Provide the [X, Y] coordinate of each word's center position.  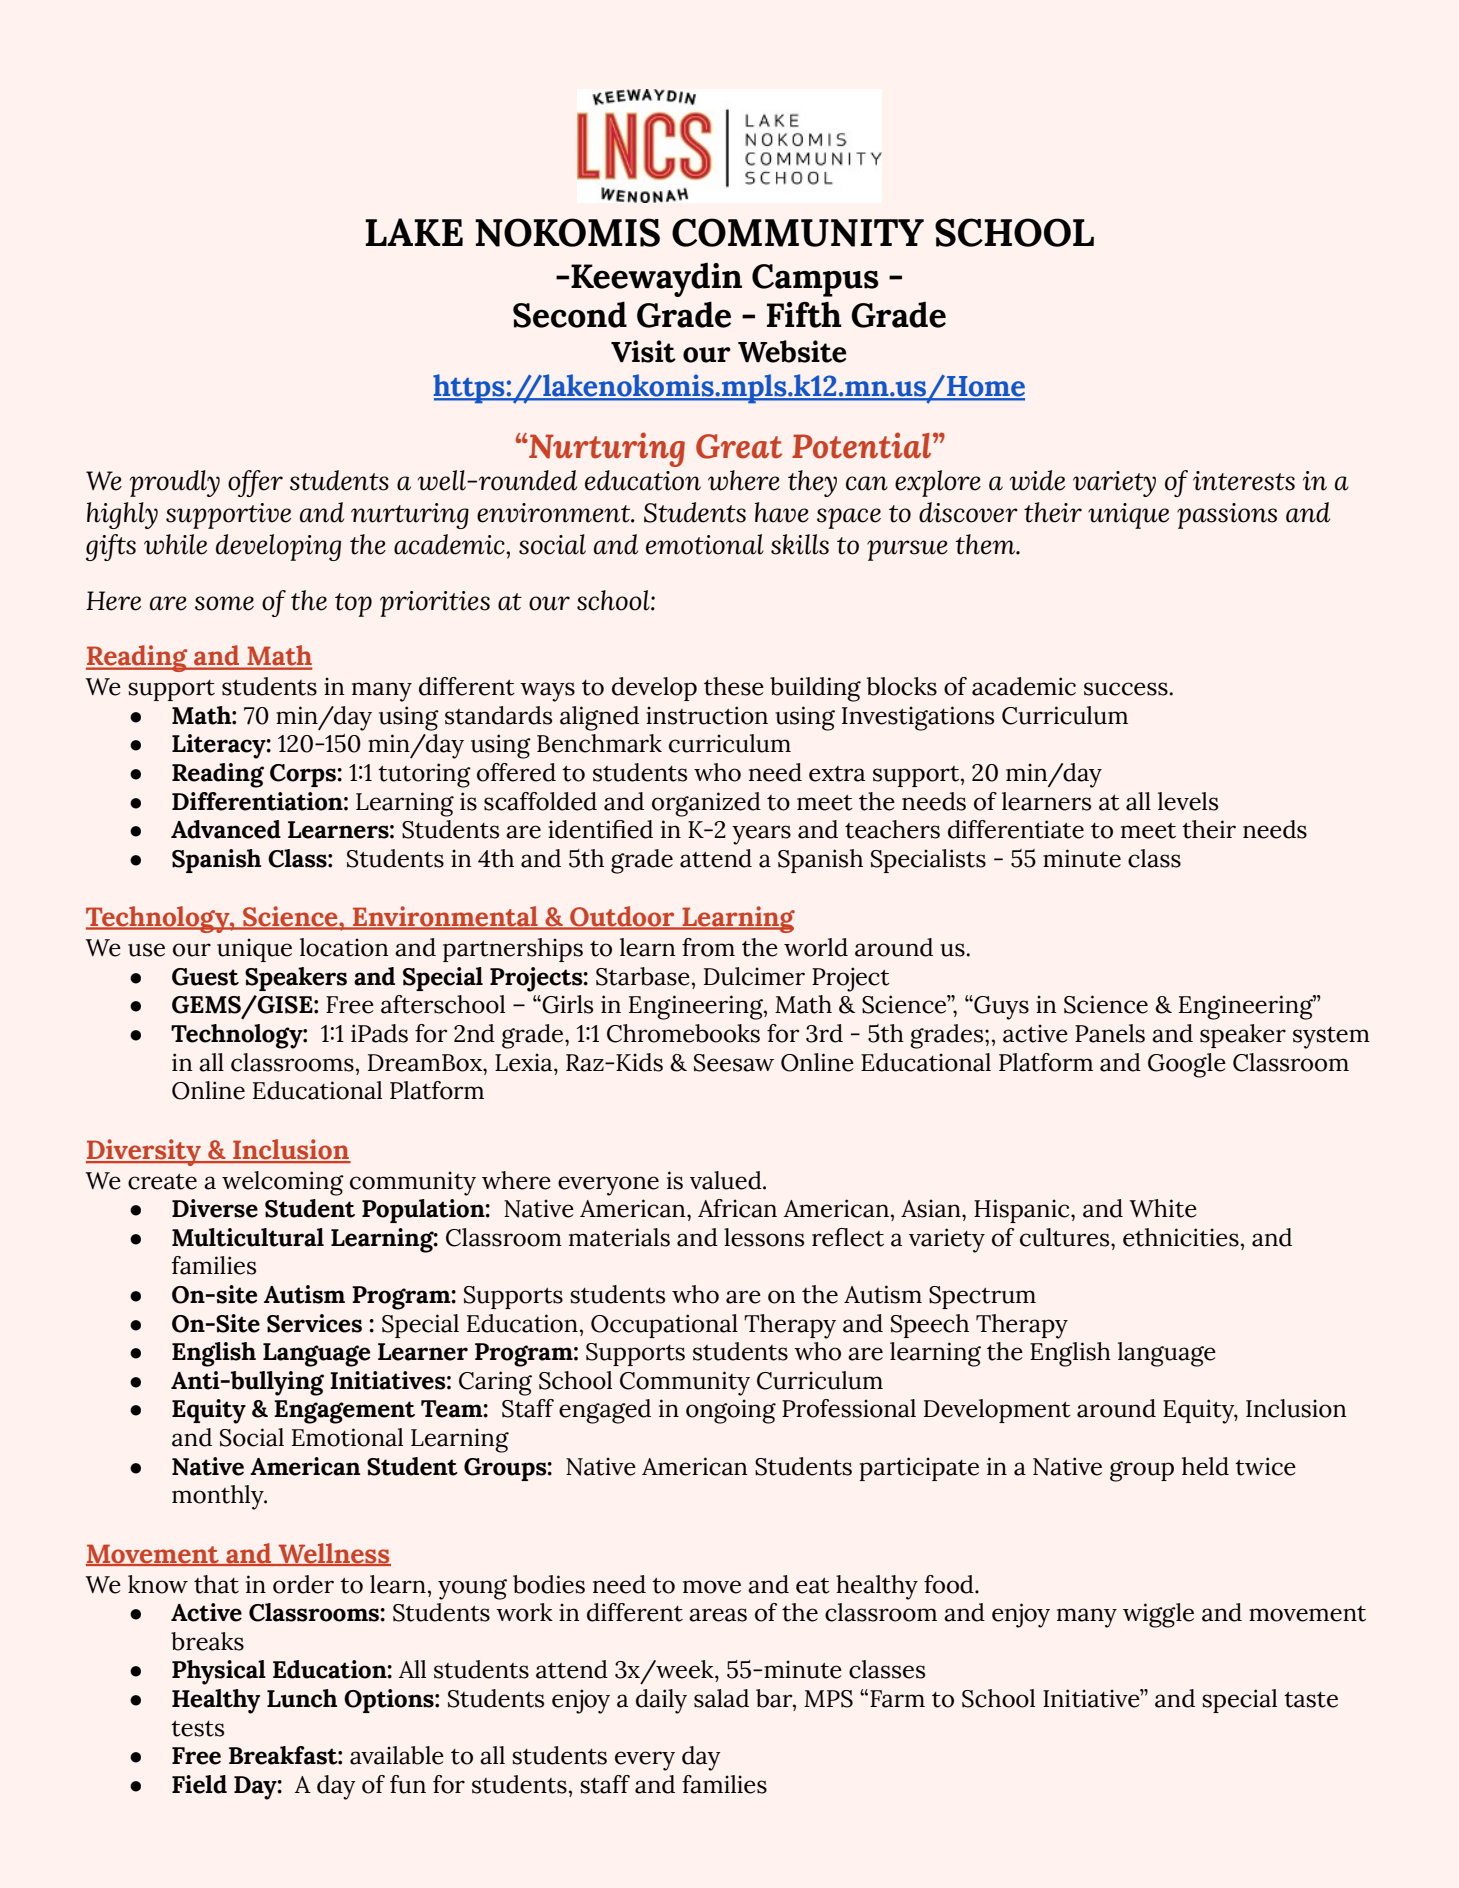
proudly [175, 483]
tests [197, 1729]
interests [1244, 481]
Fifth [804, 314]
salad [721, 1698]
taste [1311, 1700]
